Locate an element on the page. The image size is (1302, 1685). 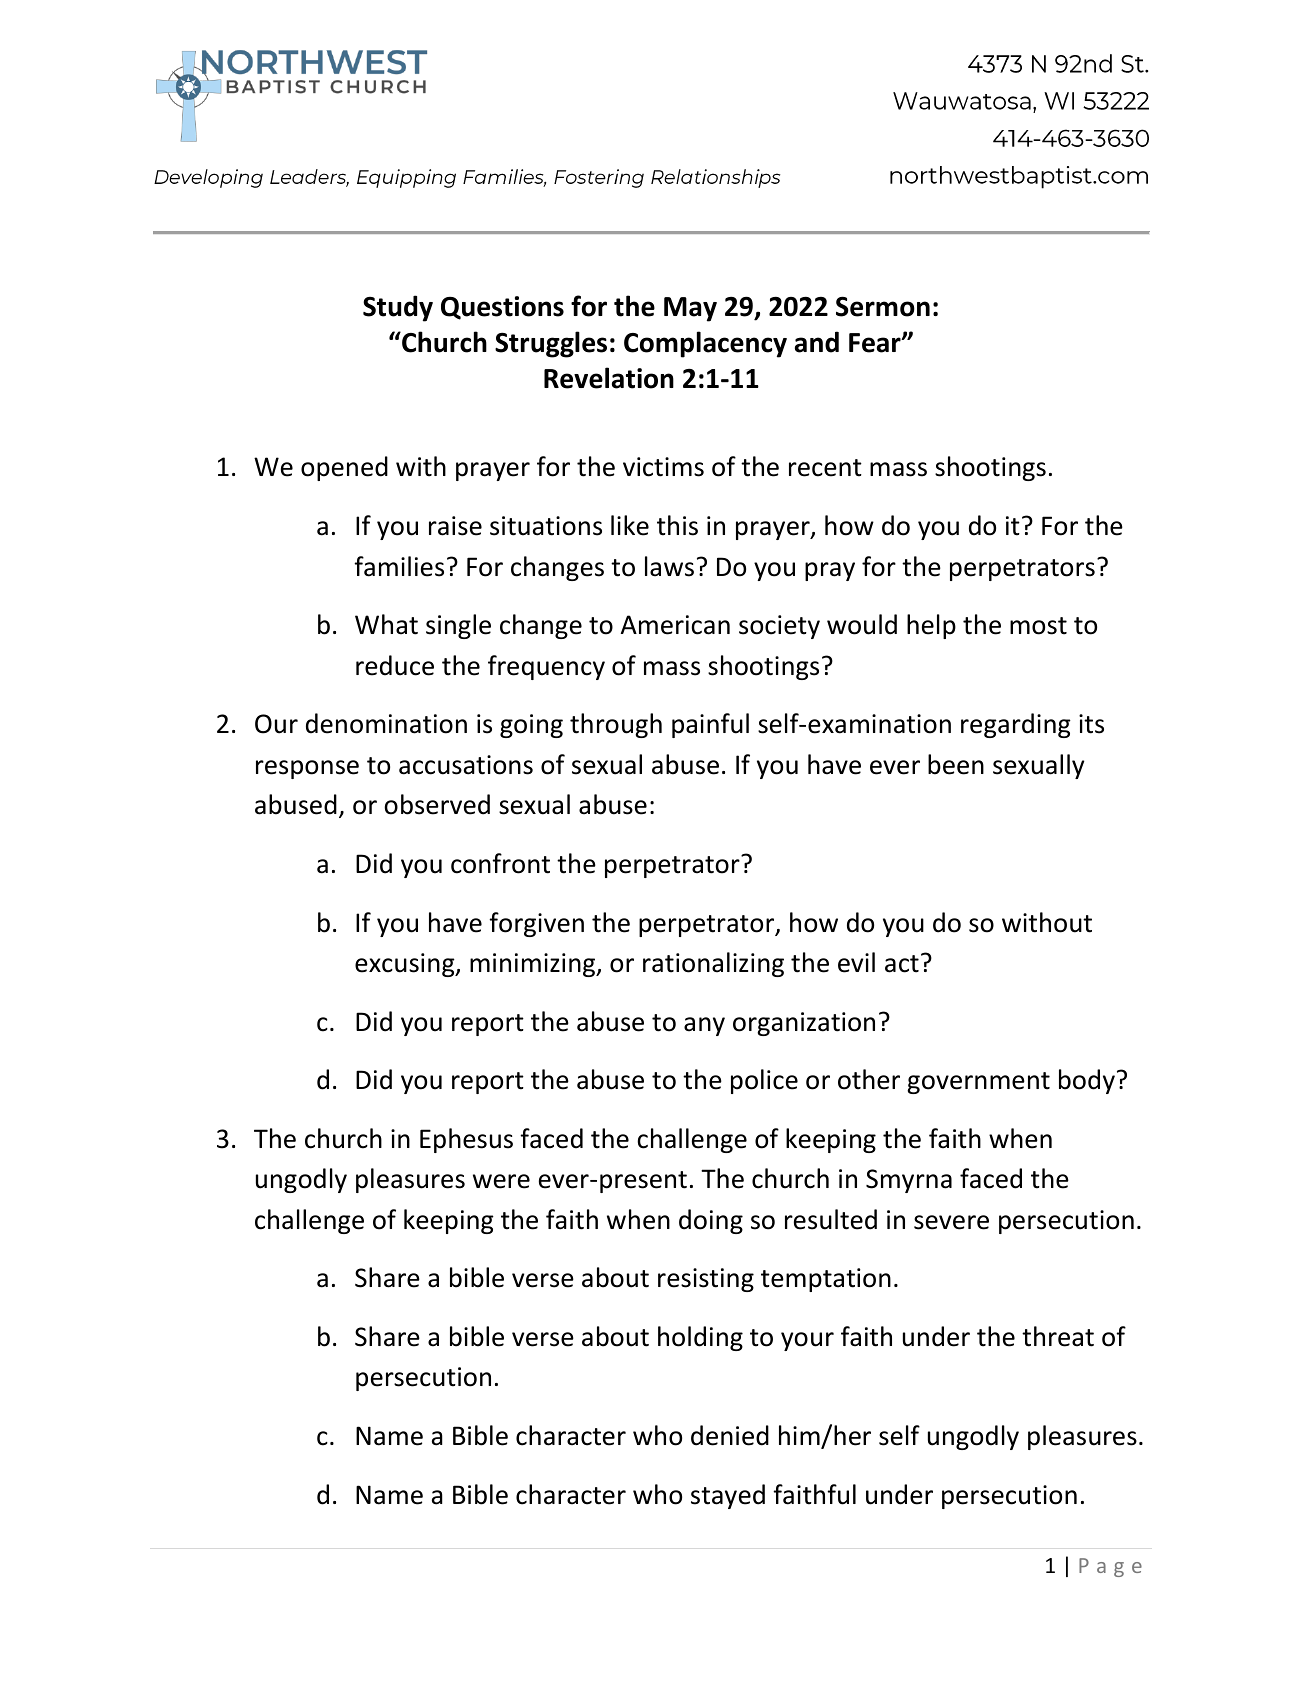
threat is located at coordinates (1058, 1336).
